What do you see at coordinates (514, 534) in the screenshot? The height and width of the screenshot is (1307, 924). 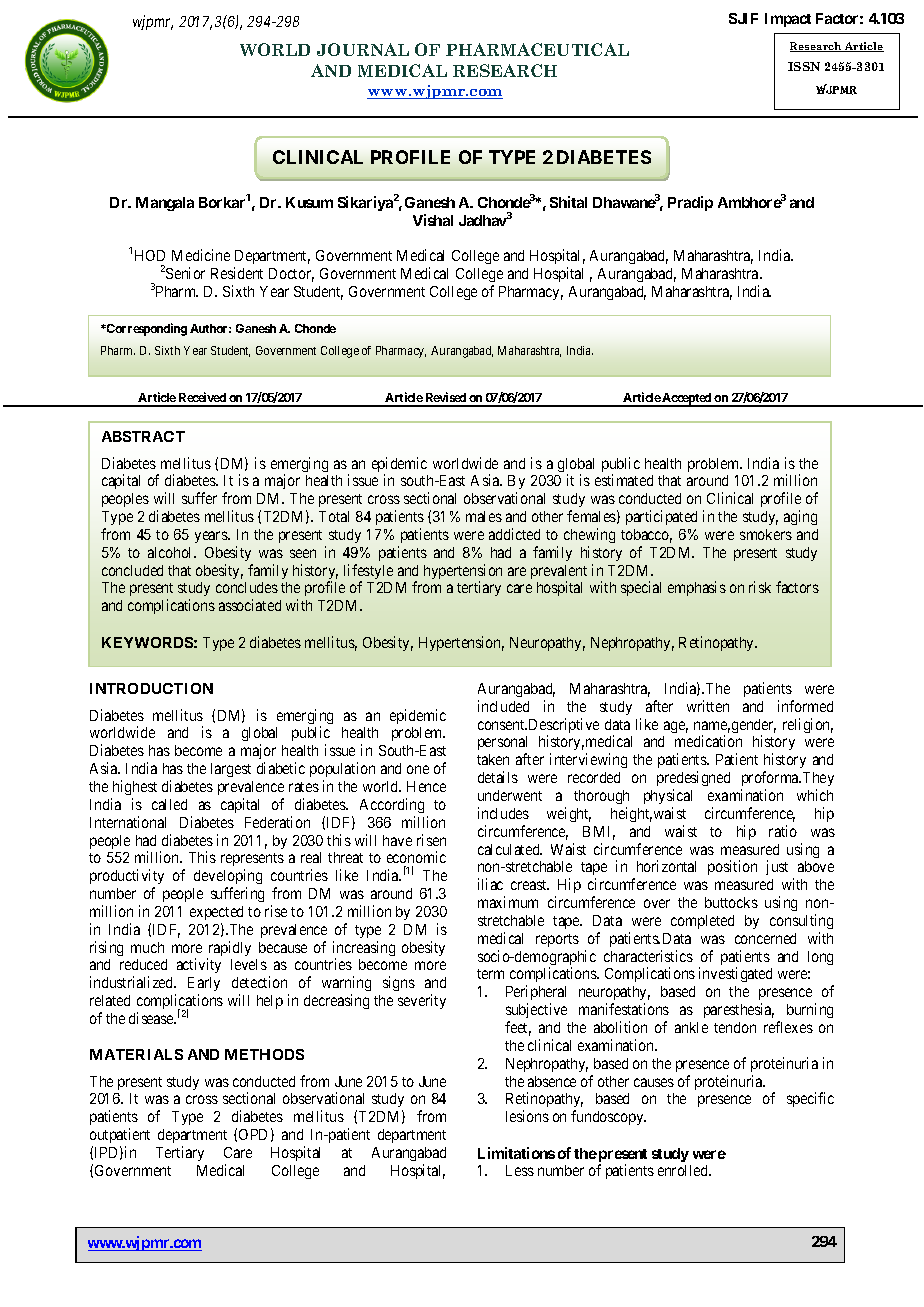 I see `addicted` at bounding box center [514, 534].
